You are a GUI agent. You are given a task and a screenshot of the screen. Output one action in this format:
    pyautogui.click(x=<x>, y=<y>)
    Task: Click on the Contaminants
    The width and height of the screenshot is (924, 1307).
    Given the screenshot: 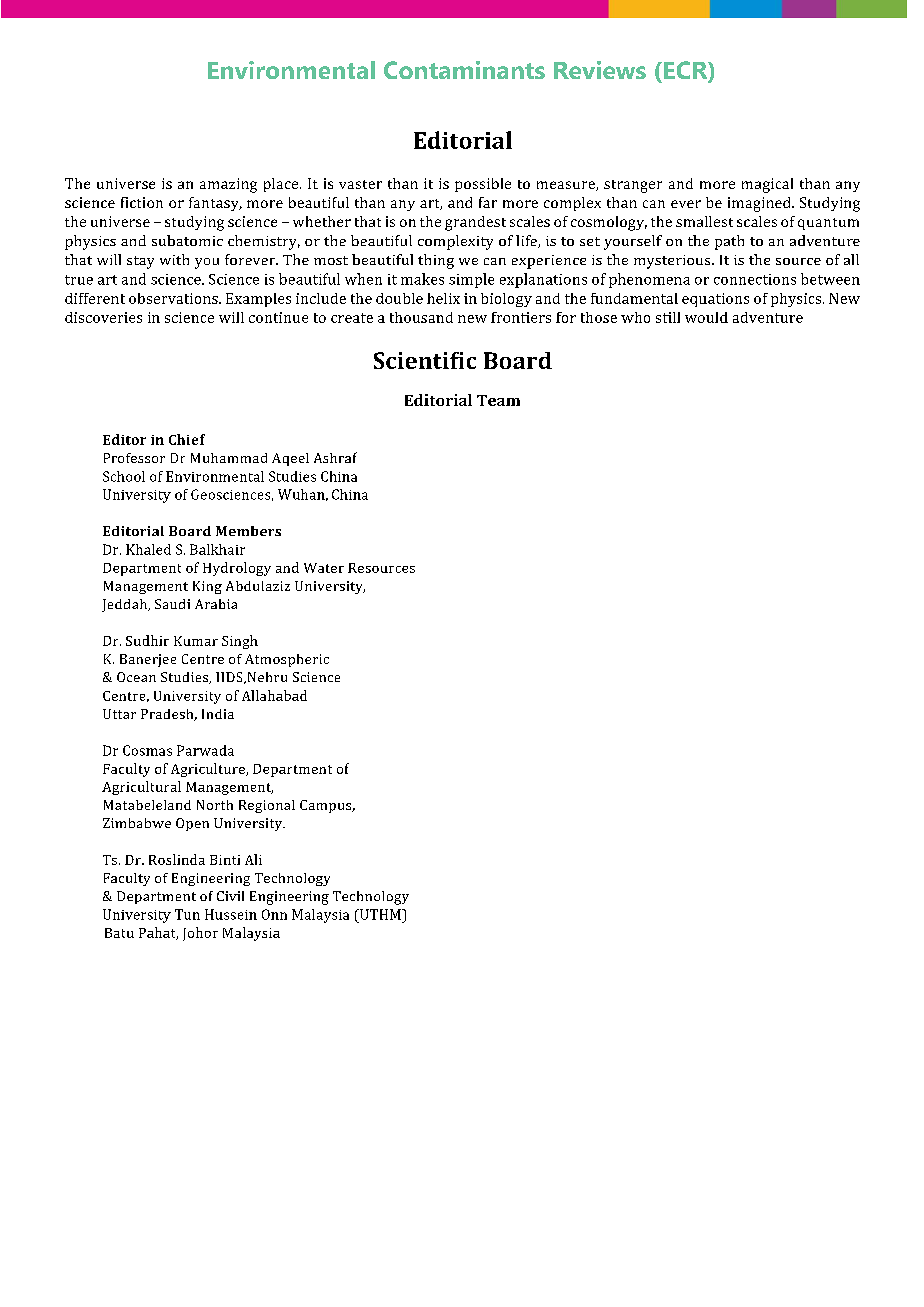 What is the action you would take?
    pyautogui.click(x=464, y=70)
